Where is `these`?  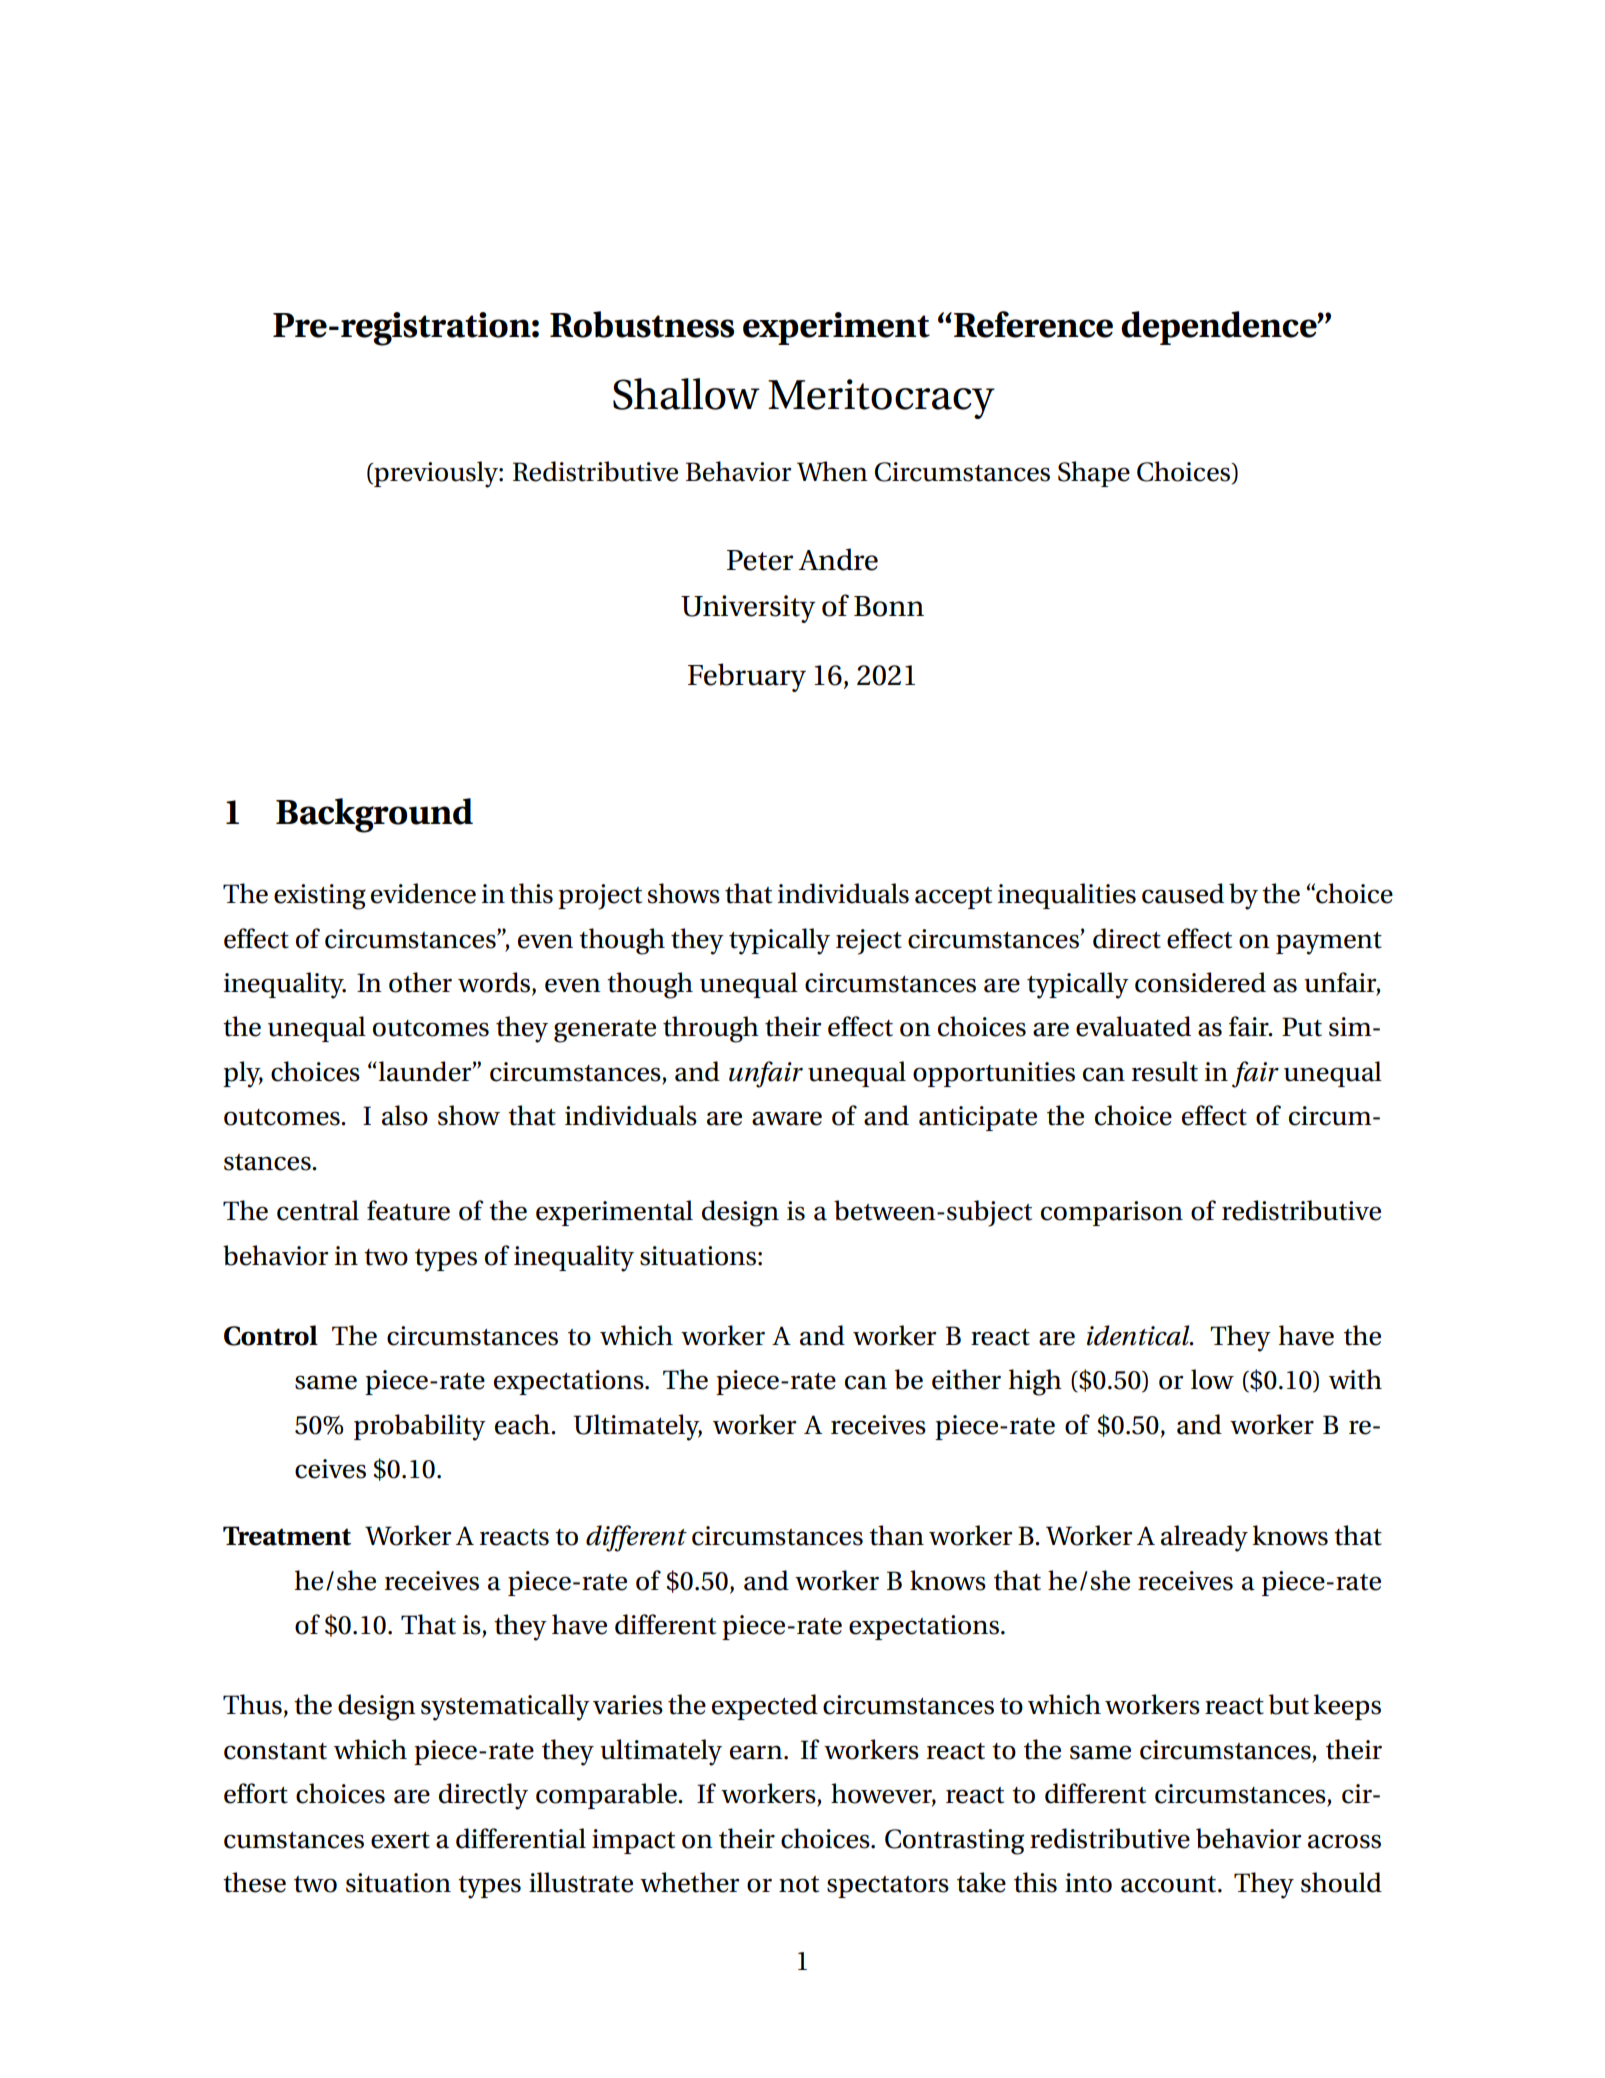
these is located at coordinates (254, 1882).
